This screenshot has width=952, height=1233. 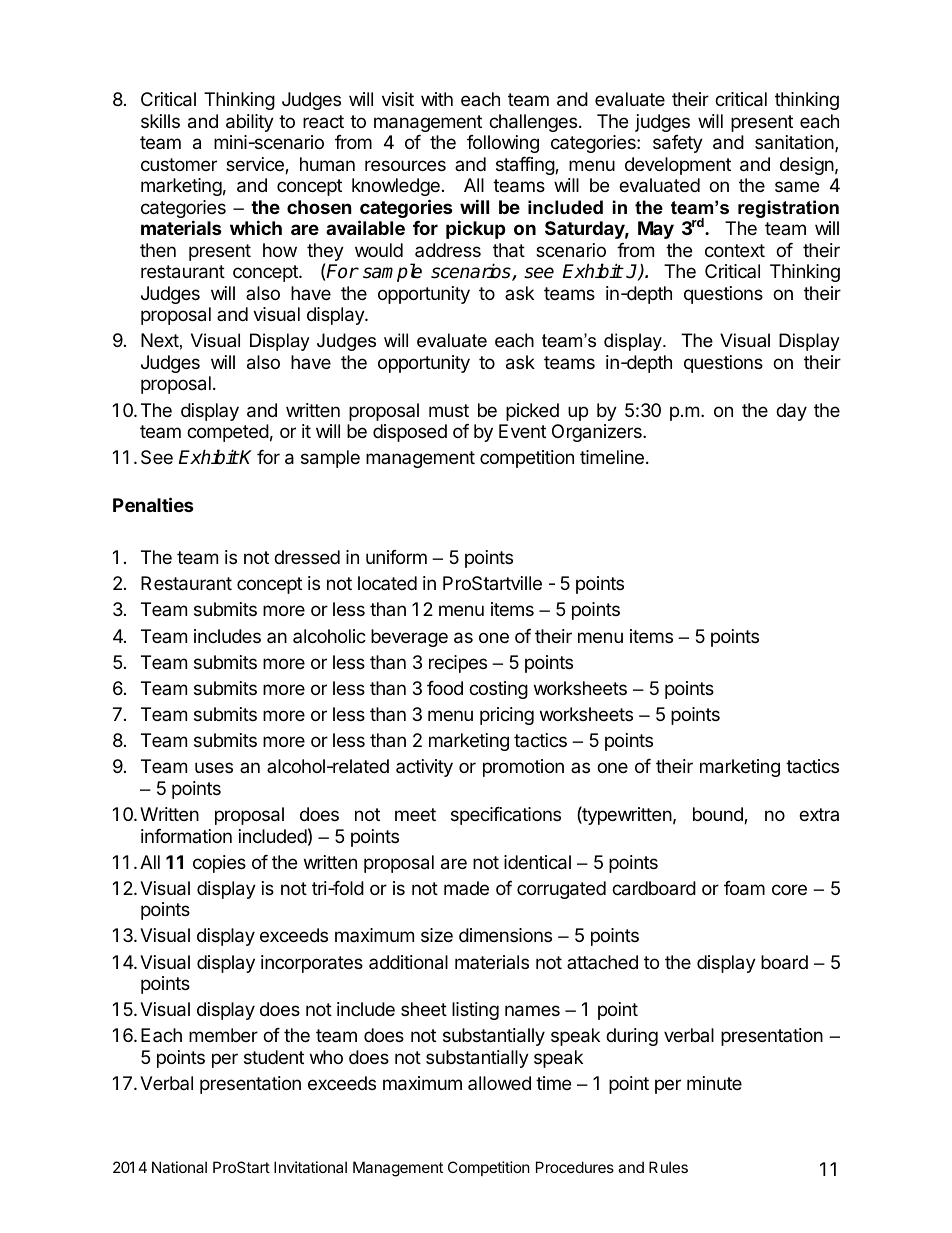 I want to click on specifications, so click(x=506, y=816).
